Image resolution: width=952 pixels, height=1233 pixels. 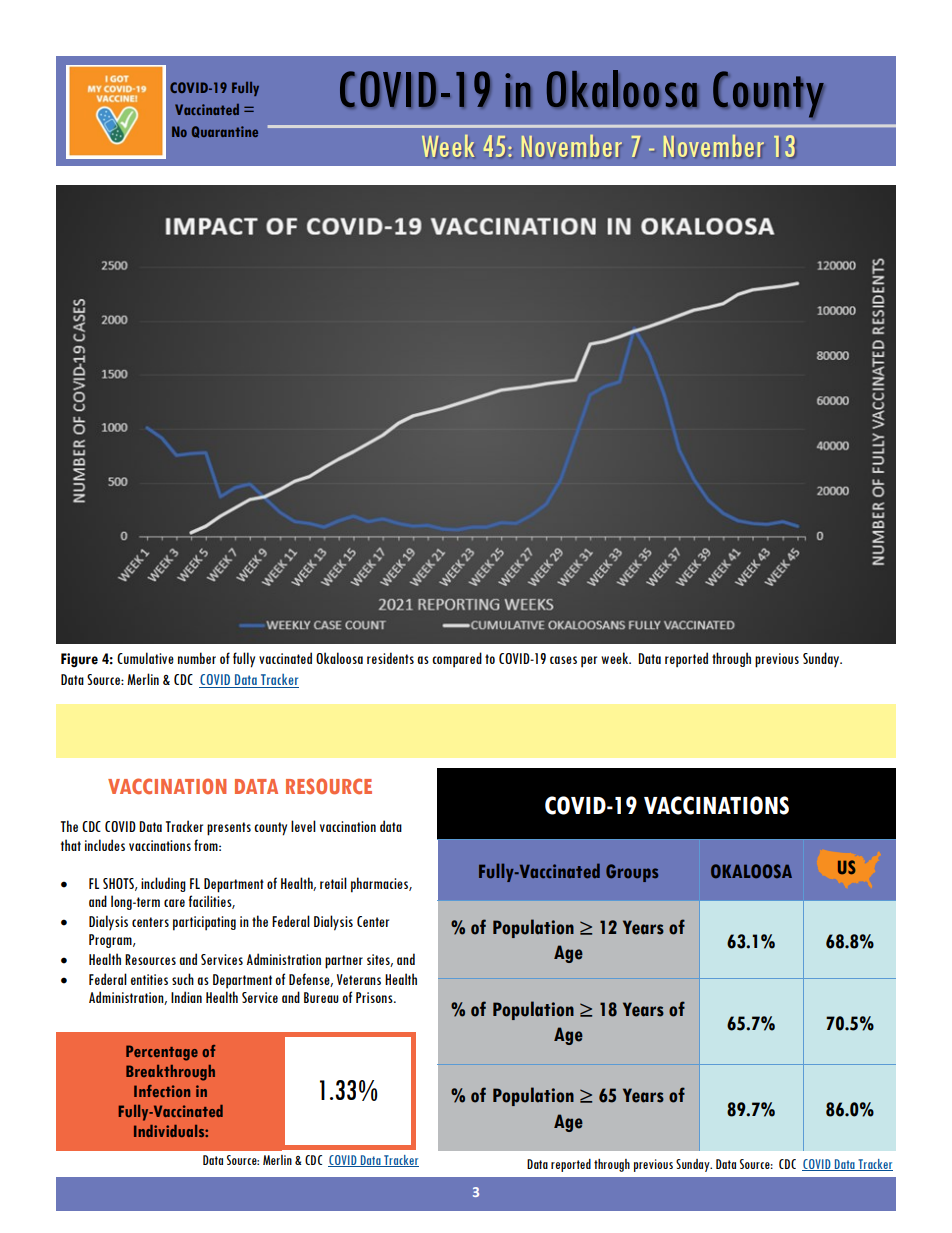 What do you see at coordinates (197, 658) in the screenshot?
I see `number` at bounding box center [197, 658].
